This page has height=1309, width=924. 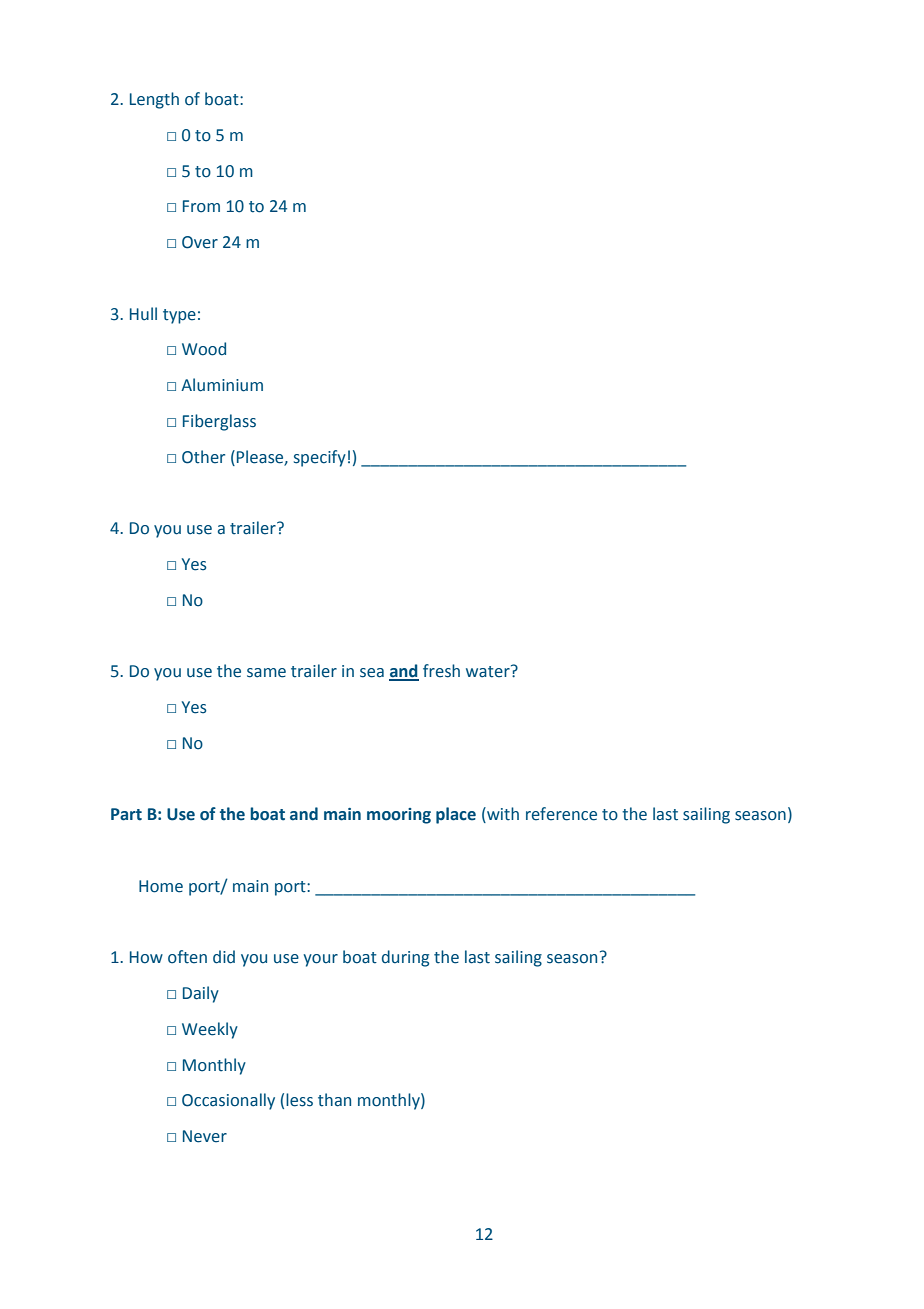 I want to click on From, so click(x=201, y=206).
